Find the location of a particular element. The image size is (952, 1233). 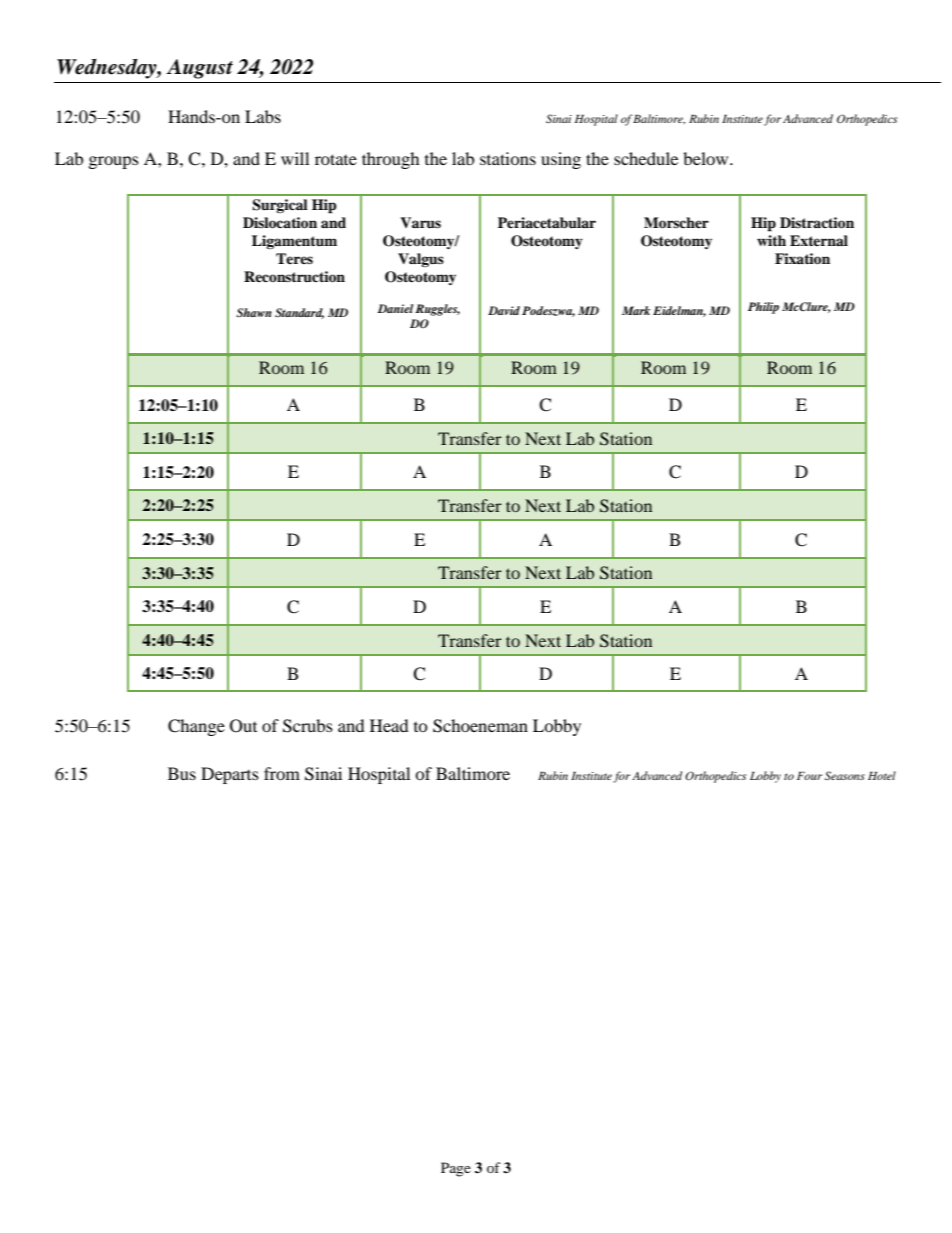

Head is located at coordinates (389, 725).
